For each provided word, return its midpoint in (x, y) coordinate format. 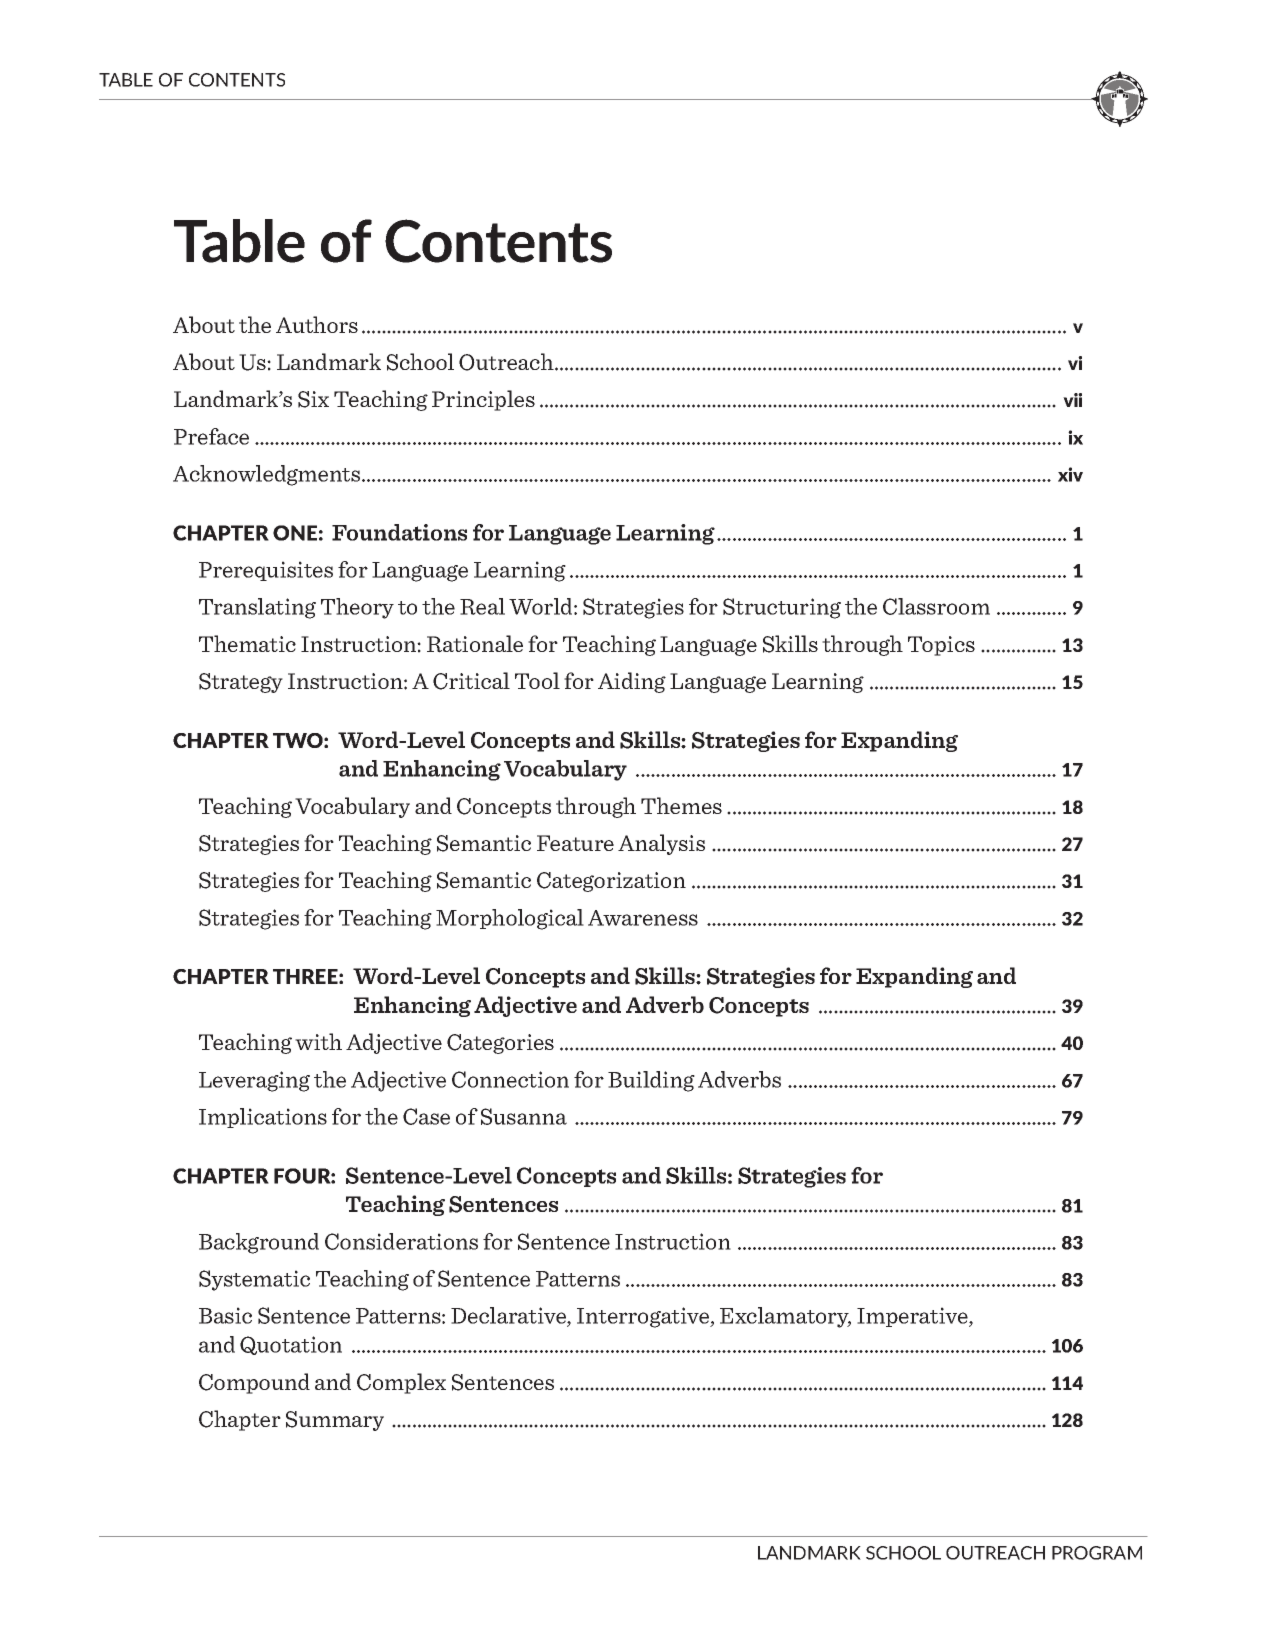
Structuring (782, 608)
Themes (681, 805)
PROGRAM (1097, 1553)
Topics (941, 646)
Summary (335, 1421)
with (318, 1041)
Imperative (913, 1317)
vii (1072, 400)
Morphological (510, 919)
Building (651, 1081)
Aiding (632, 682)
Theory (357, 608)
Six (313, 399)
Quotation (291, 1345)
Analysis (661, 844)
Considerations (401, 1241)
